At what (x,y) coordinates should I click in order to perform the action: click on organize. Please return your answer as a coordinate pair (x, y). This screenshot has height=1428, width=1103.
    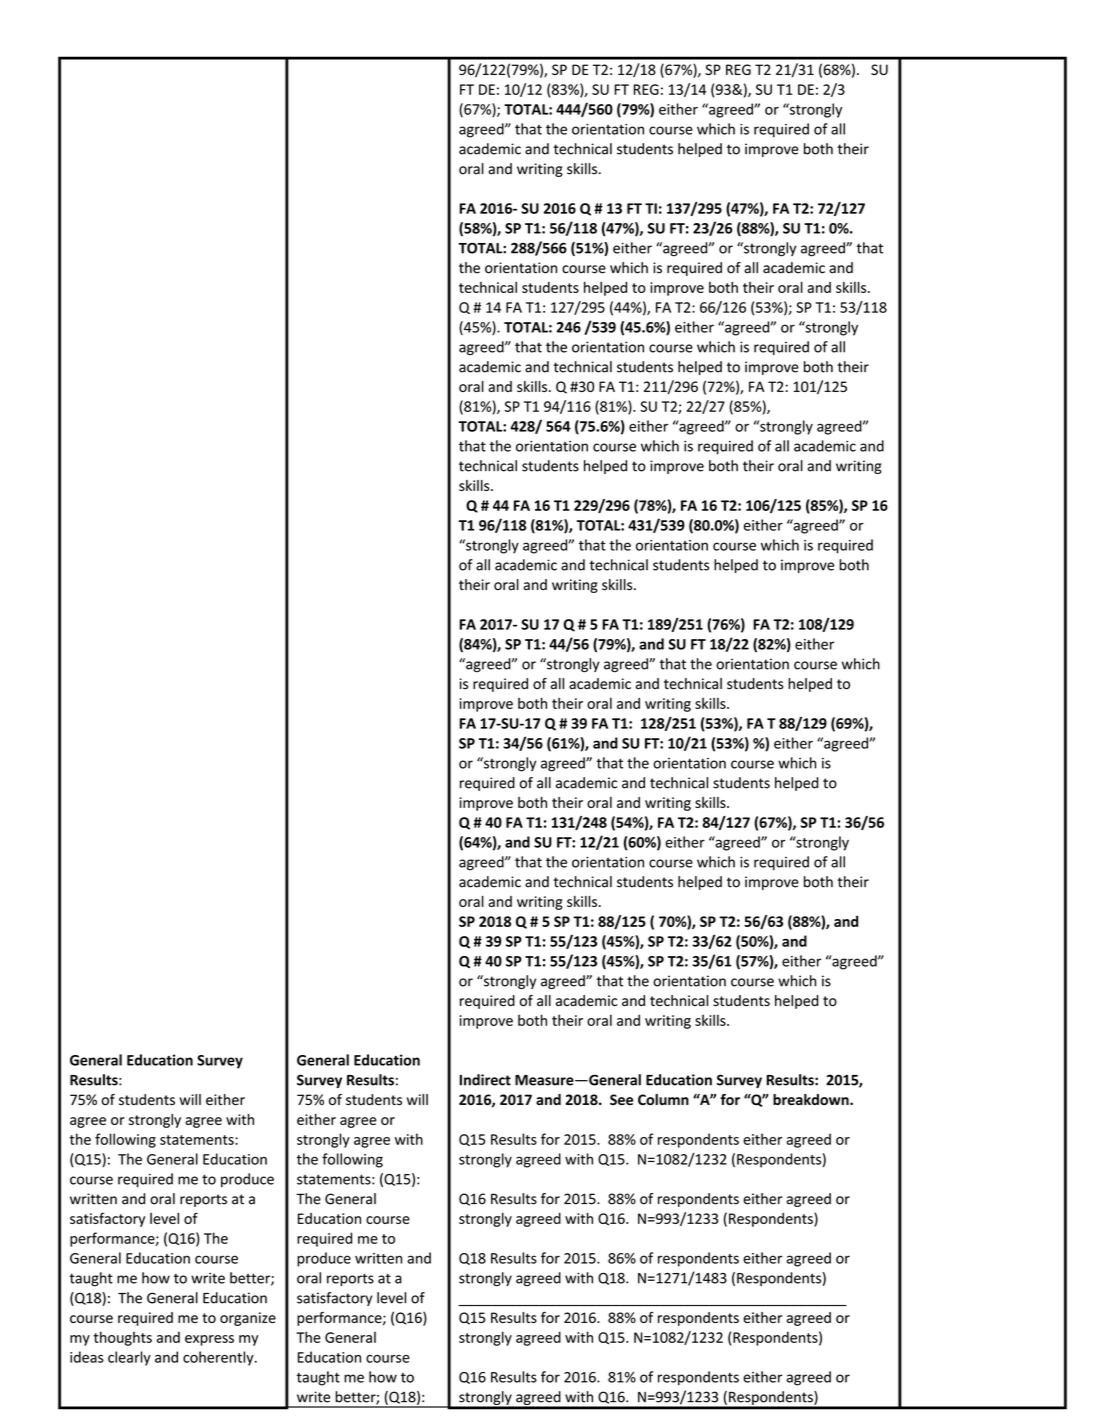
    Looking at the image, I should click on (248, 1319).
